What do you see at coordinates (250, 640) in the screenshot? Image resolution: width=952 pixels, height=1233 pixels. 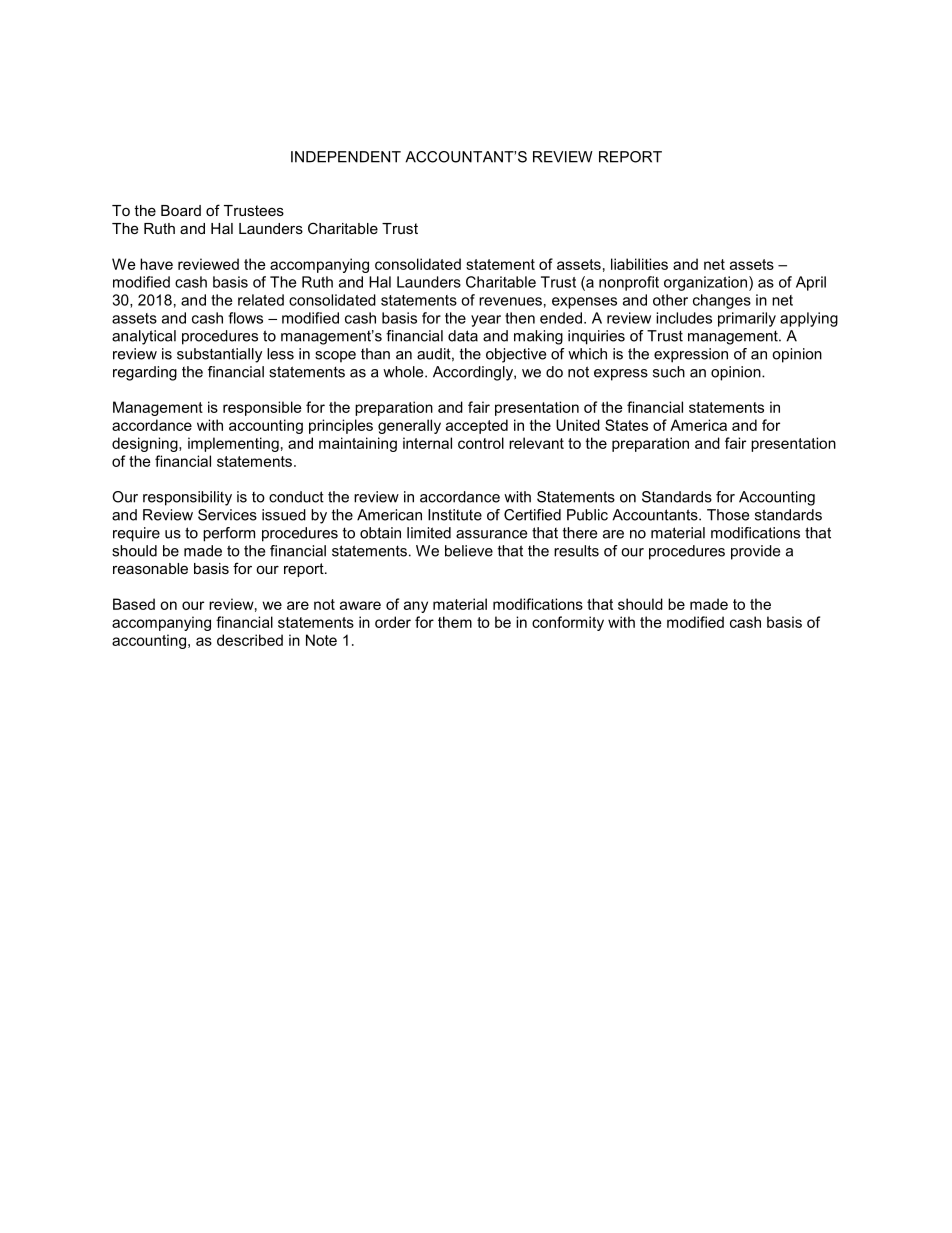 I see `described` at bounding box center [250, 640].
